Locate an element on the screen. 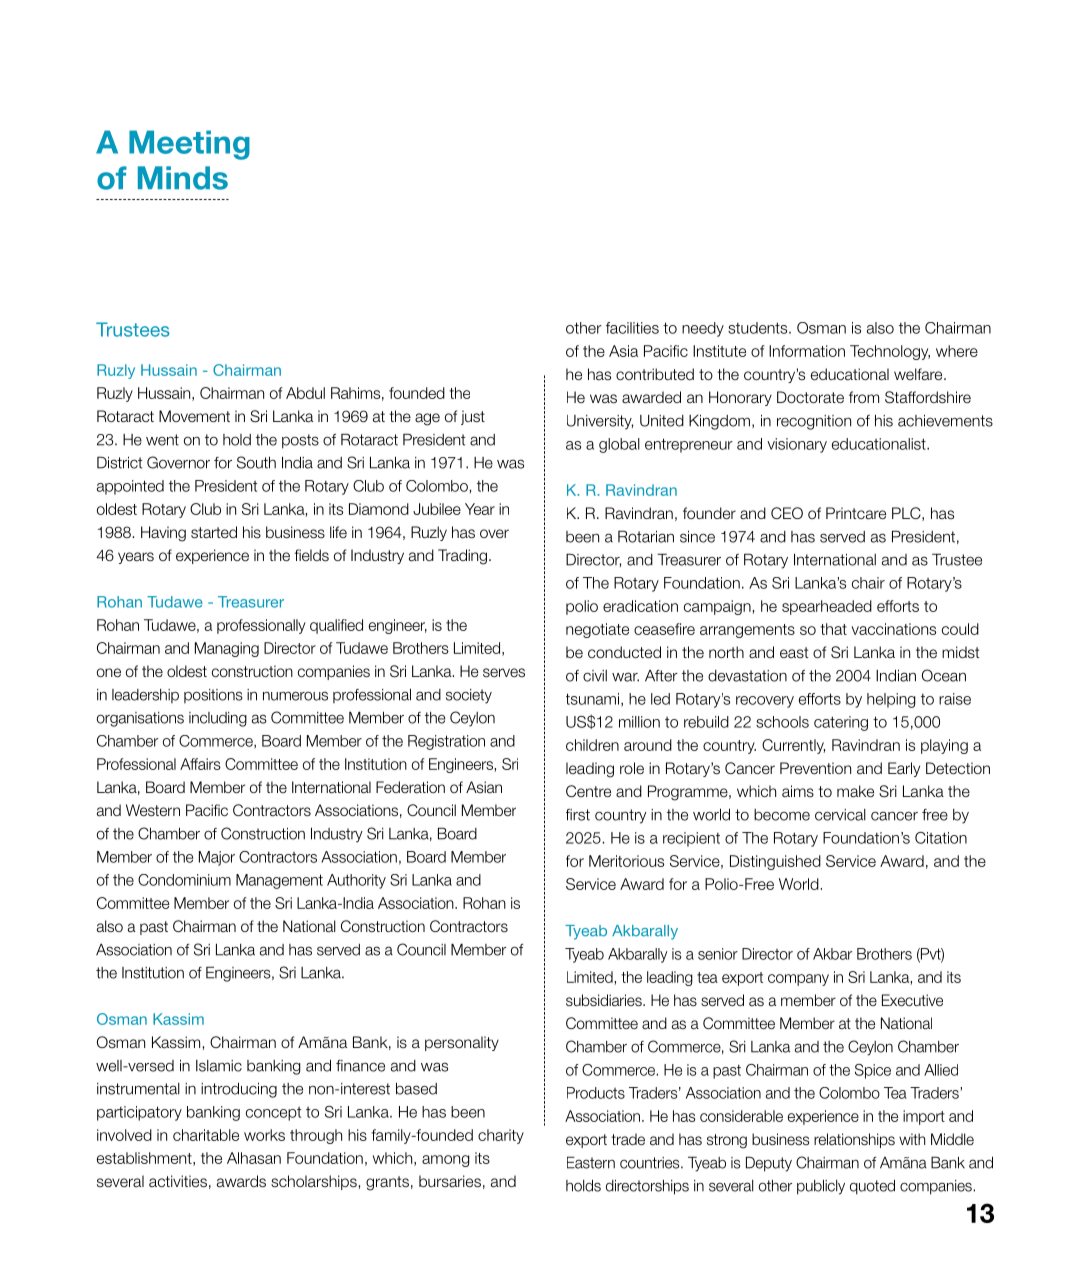 The width and height of the screenshot is (1091, 1284). Minds is located at coordinates (183, 178).
